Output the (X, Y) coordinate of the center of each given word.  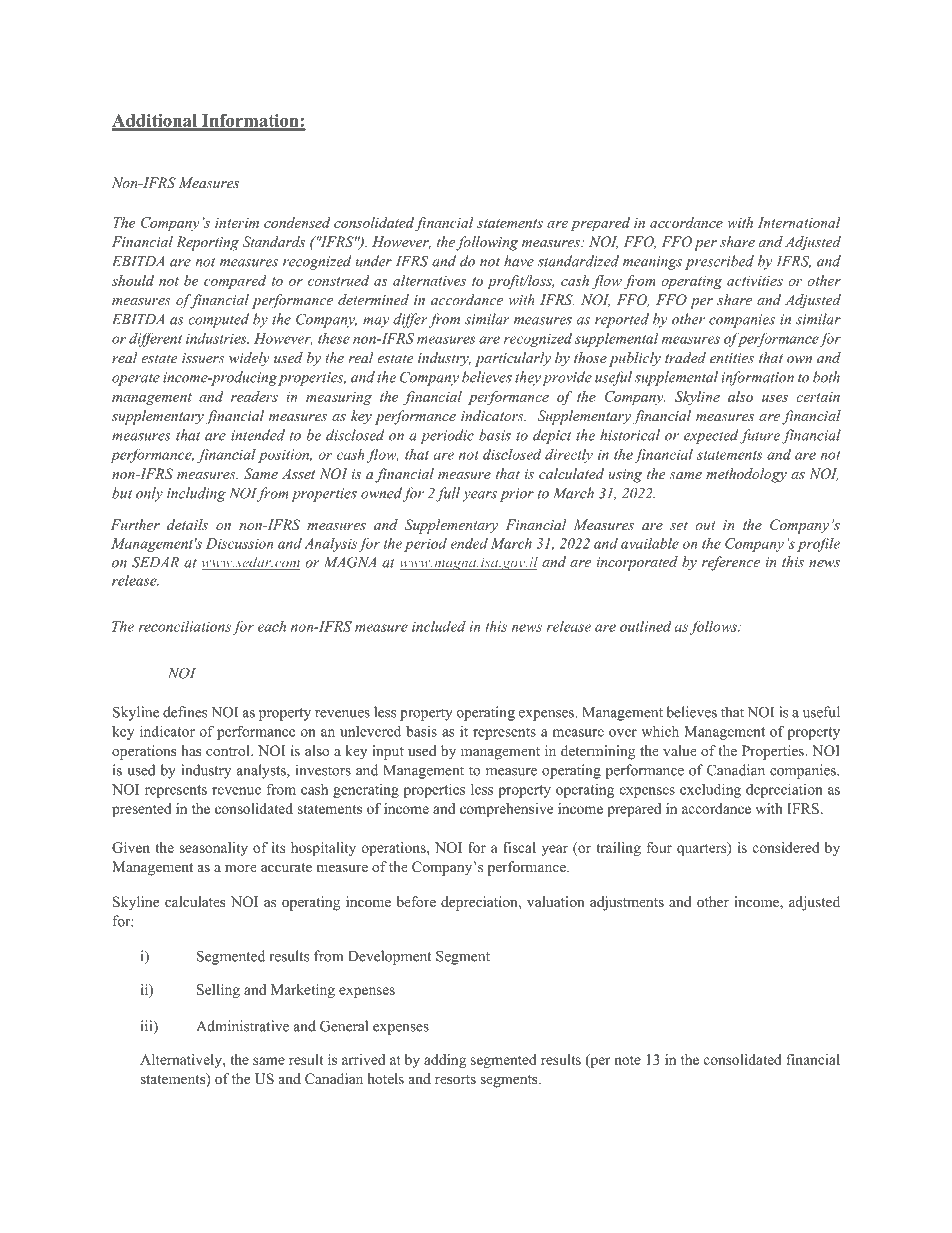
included (439, 626)
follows (714, 627)
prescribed (719, 262)
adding (445, 1061)
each (272, 626)
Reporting (207, 243)
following (487, 243)
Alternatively (182, 1061)
